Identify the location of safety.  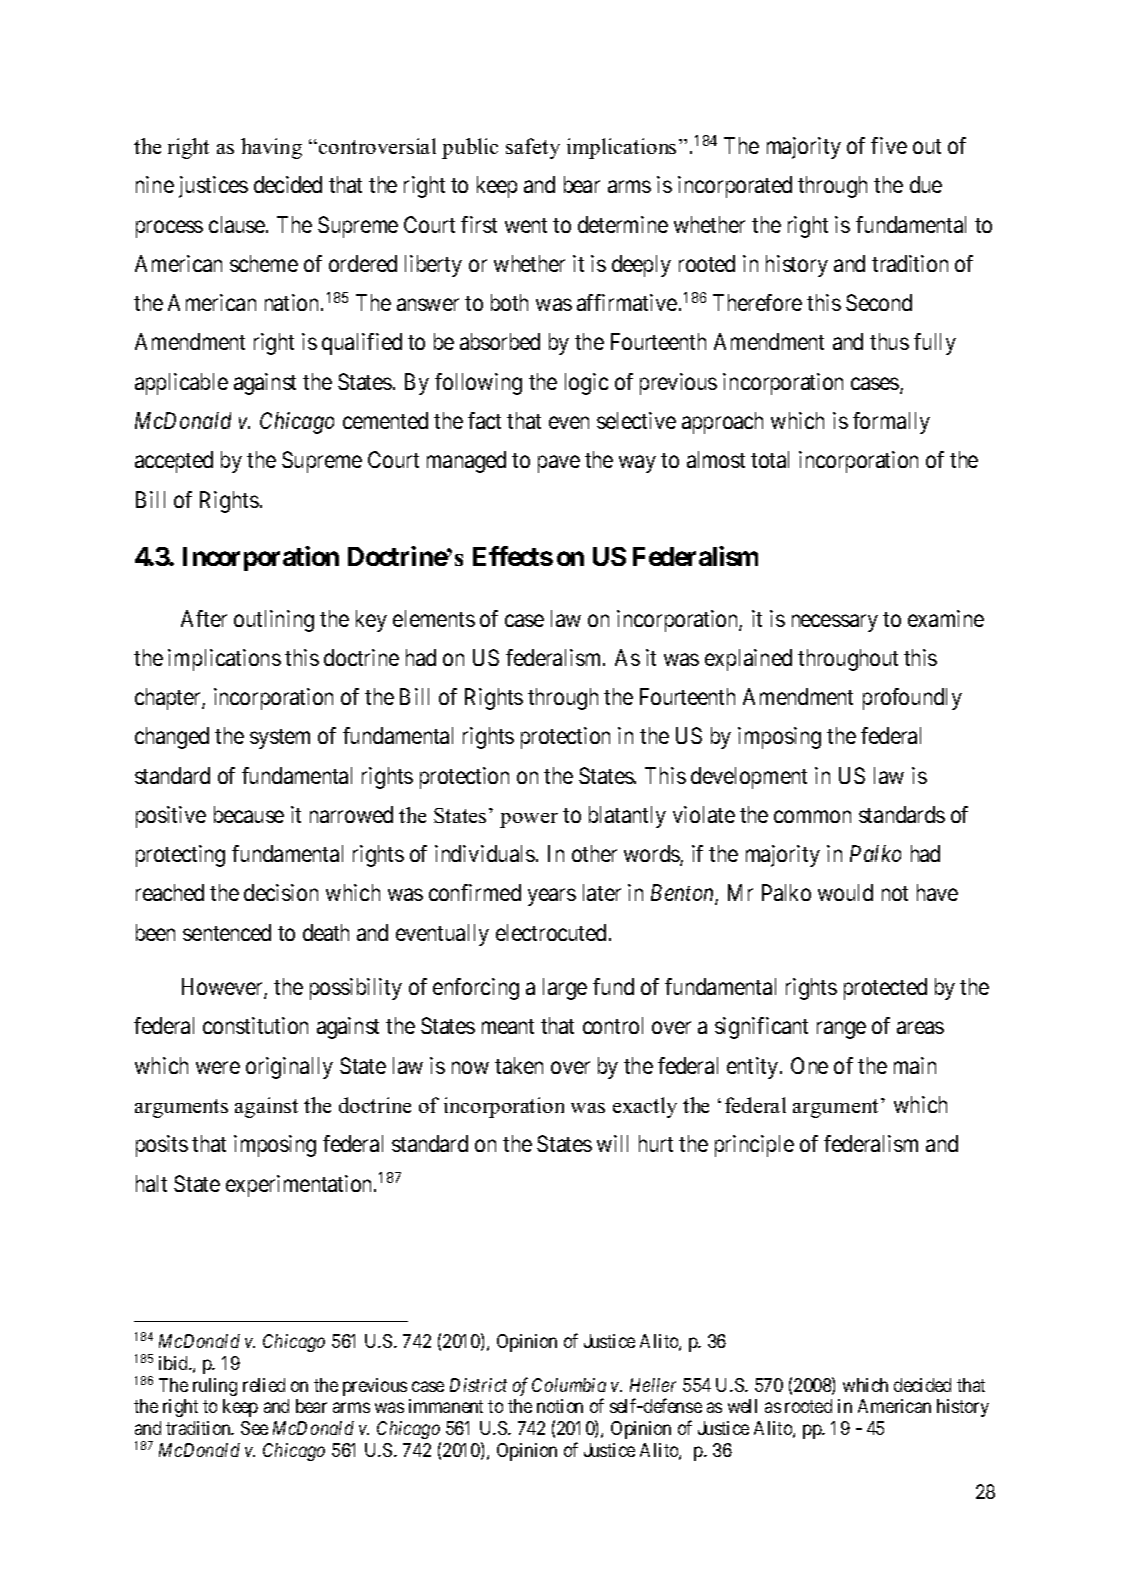
(533, 148).
